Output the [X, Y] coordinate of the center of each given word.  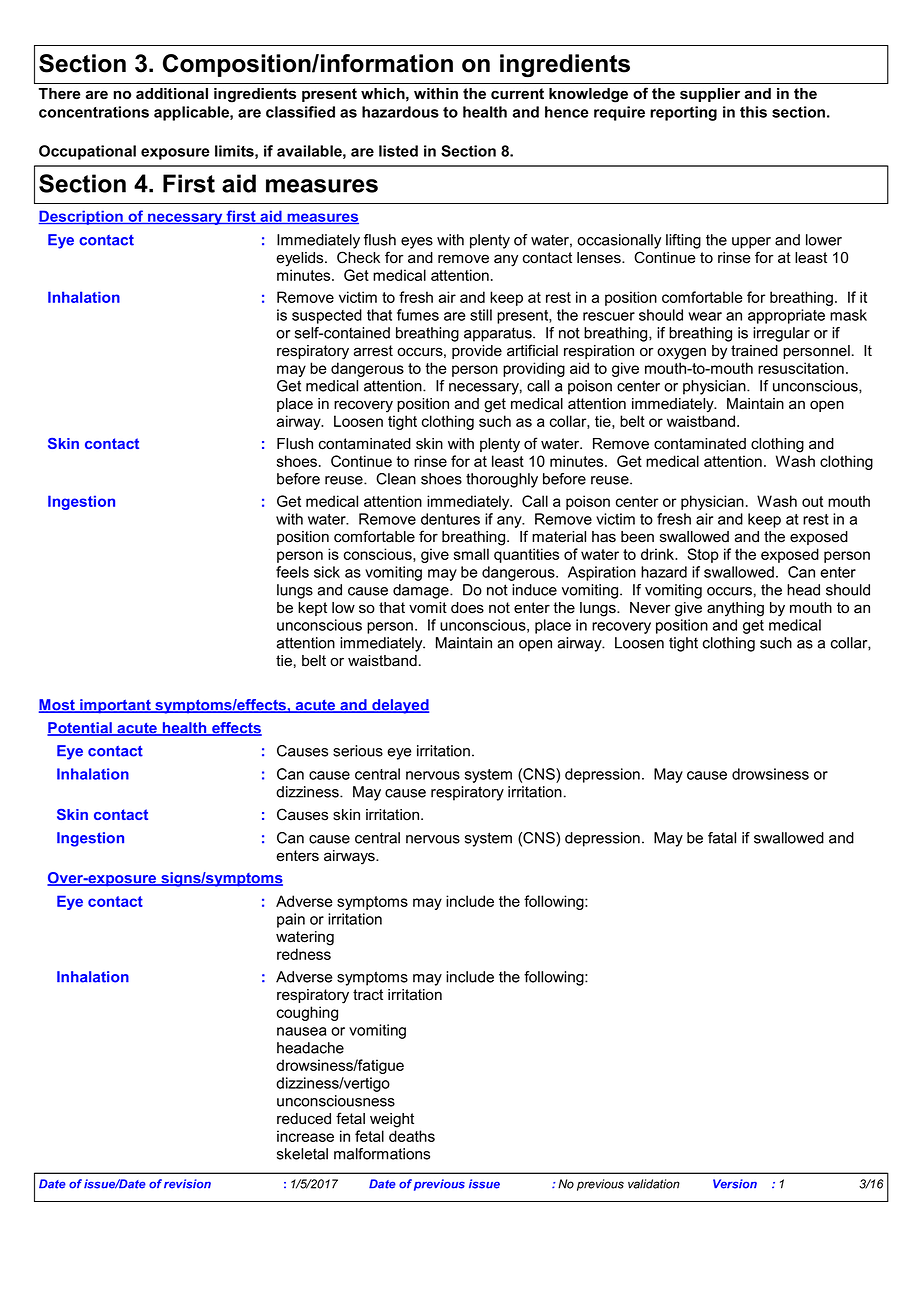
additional [172, 93]
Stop [703, 555]
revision [187, 1184]
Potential [80, 729]
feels [292, 572]
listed [398, 151]
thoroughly [502, 480]
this [753, 112]
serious [358, 751]
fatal [722, 838]
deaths [412, 1136]
